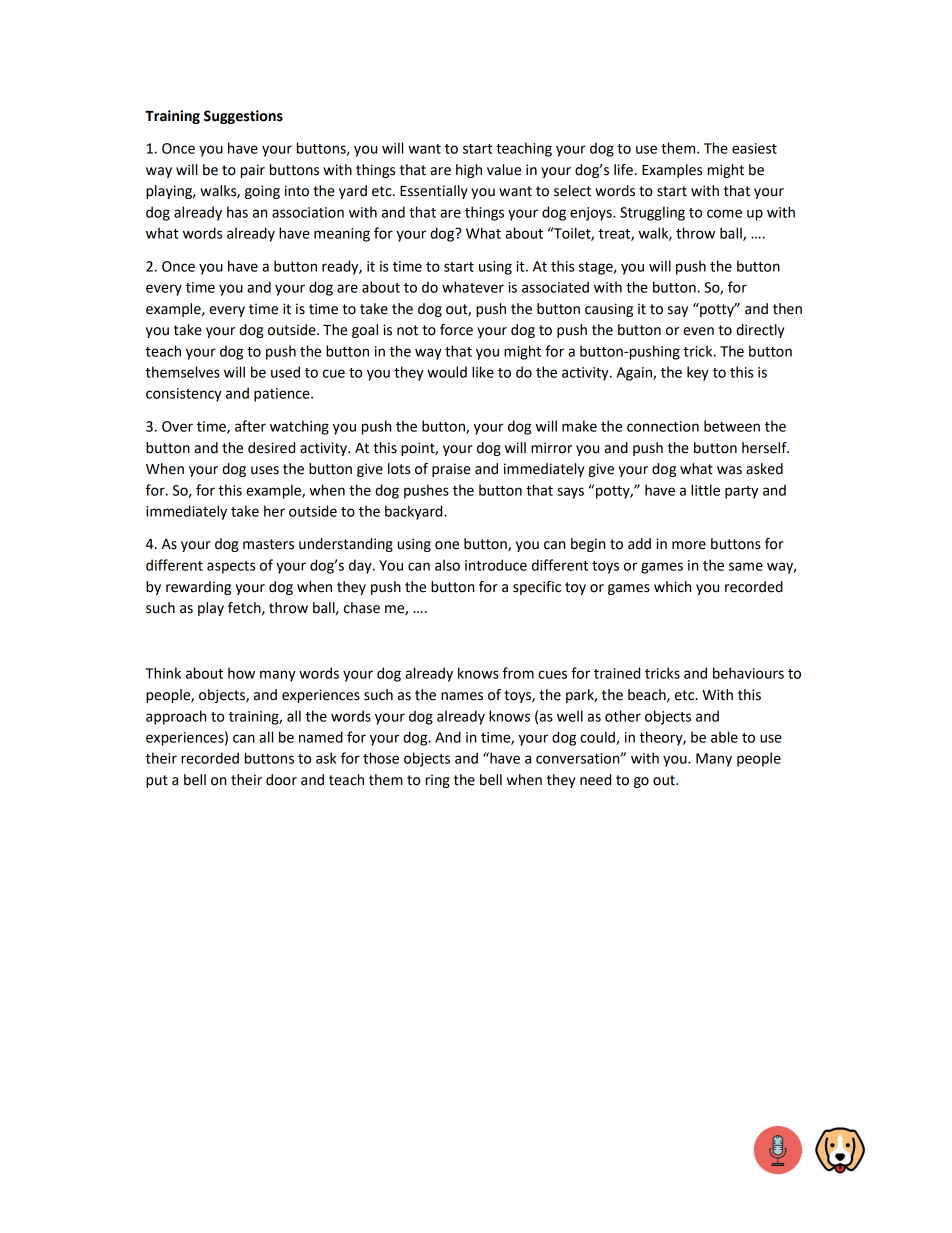  I want to click on association, so click(308, 212).
